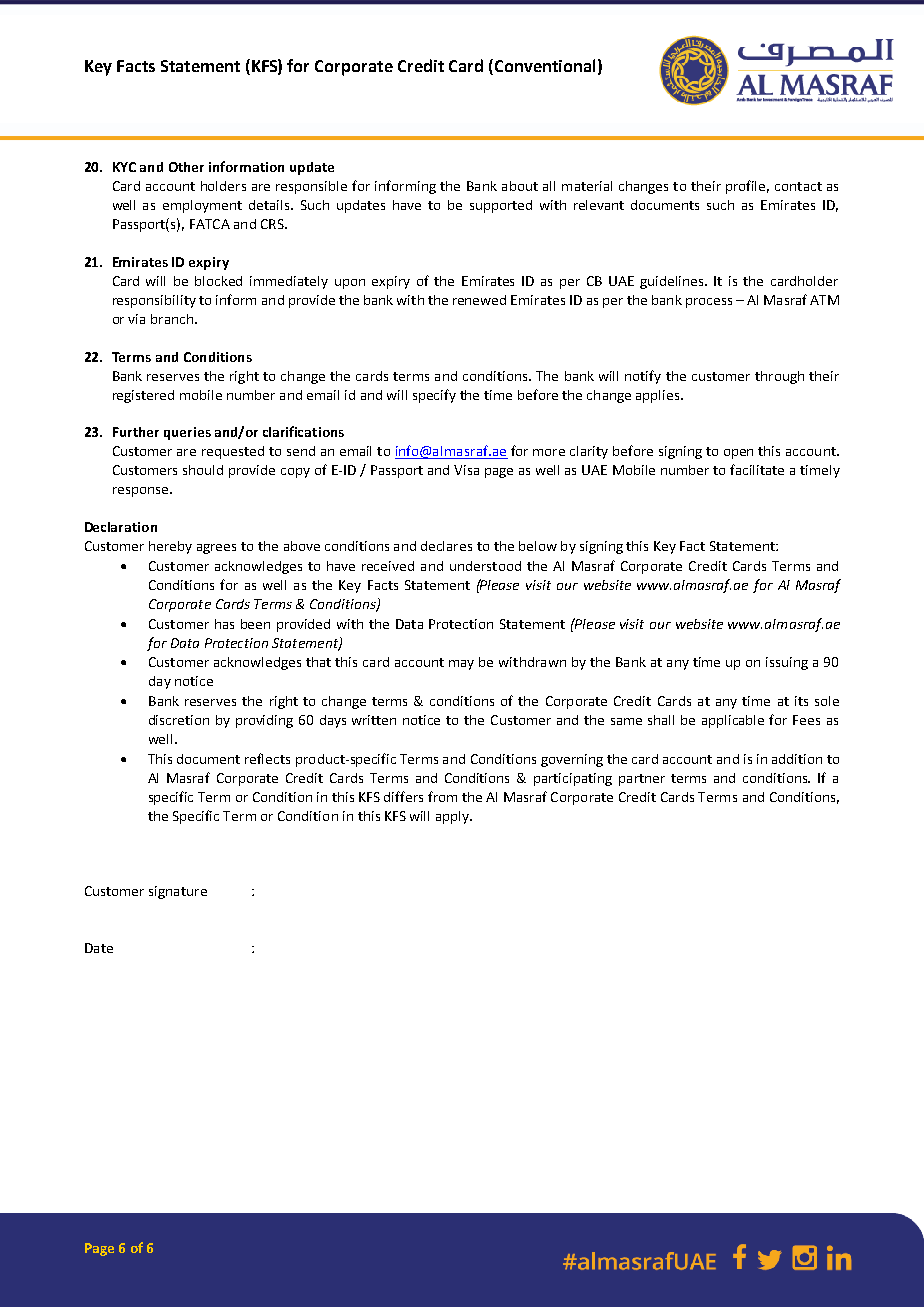 This screenshot has width=924, height=1307. Describe the element at coordinates (787, 663) in the screenshot. I see `issuing` at that location.
